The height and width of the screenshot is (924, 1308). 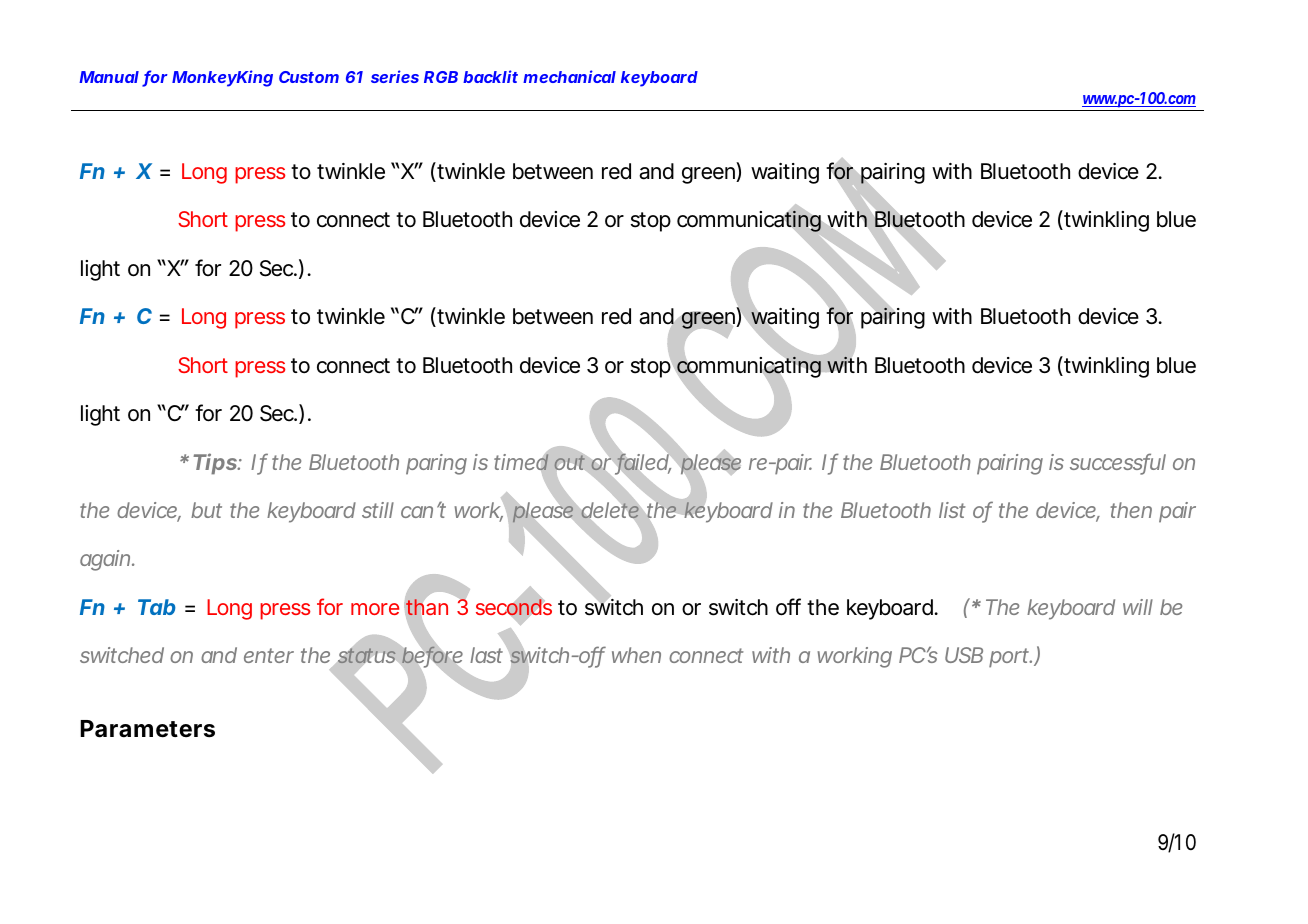 What do you see at coordinates (490, 76) in the screenshot?
I see `backlit` at bounding box center [490, 76].
